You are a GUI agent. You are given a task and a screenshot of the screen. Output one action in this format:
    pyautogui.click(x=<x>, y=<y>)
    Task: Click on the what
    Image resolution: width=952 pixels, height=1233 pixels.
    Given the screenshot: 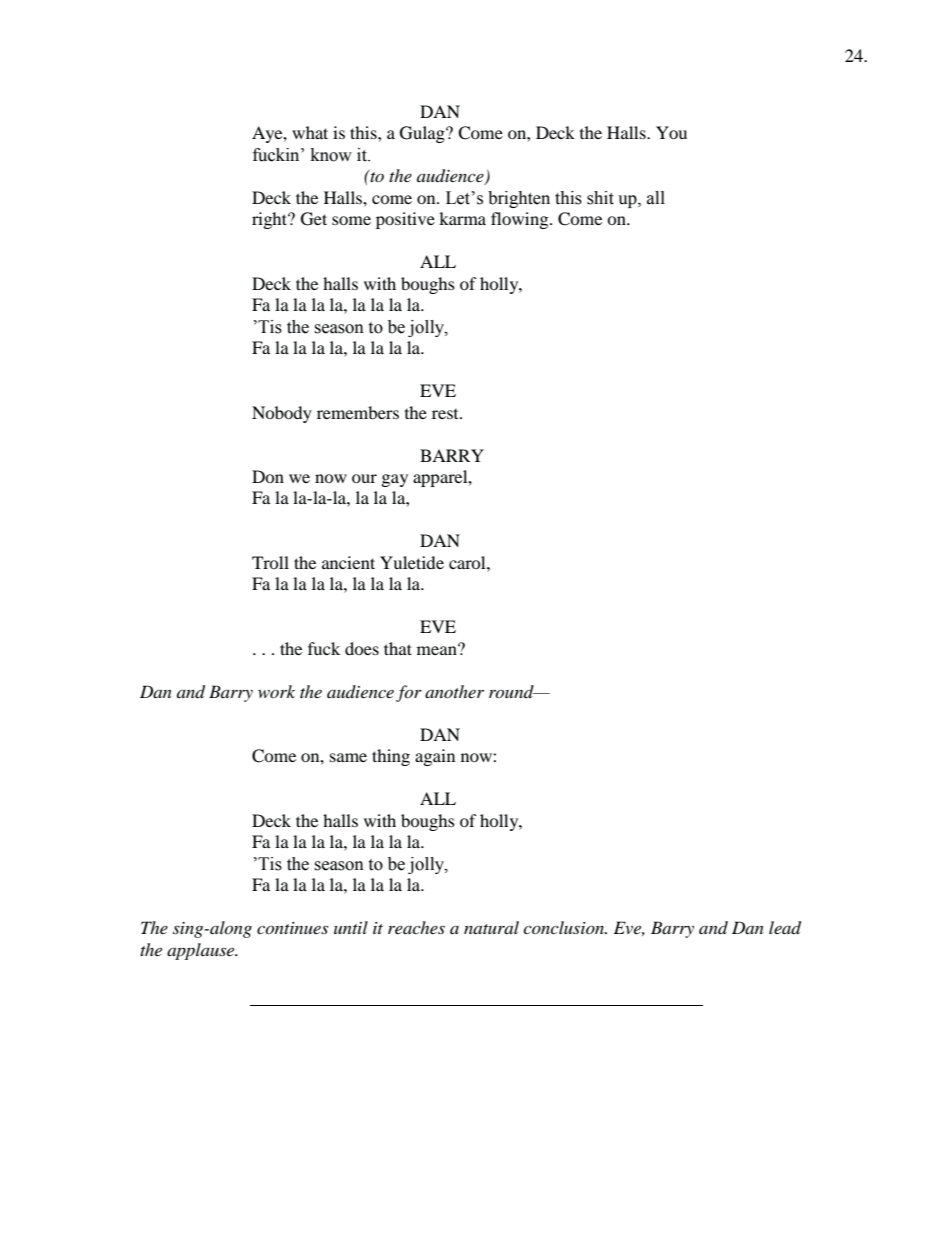 What is the action you would take?
    pyautogui.click(x=310, y=132)
